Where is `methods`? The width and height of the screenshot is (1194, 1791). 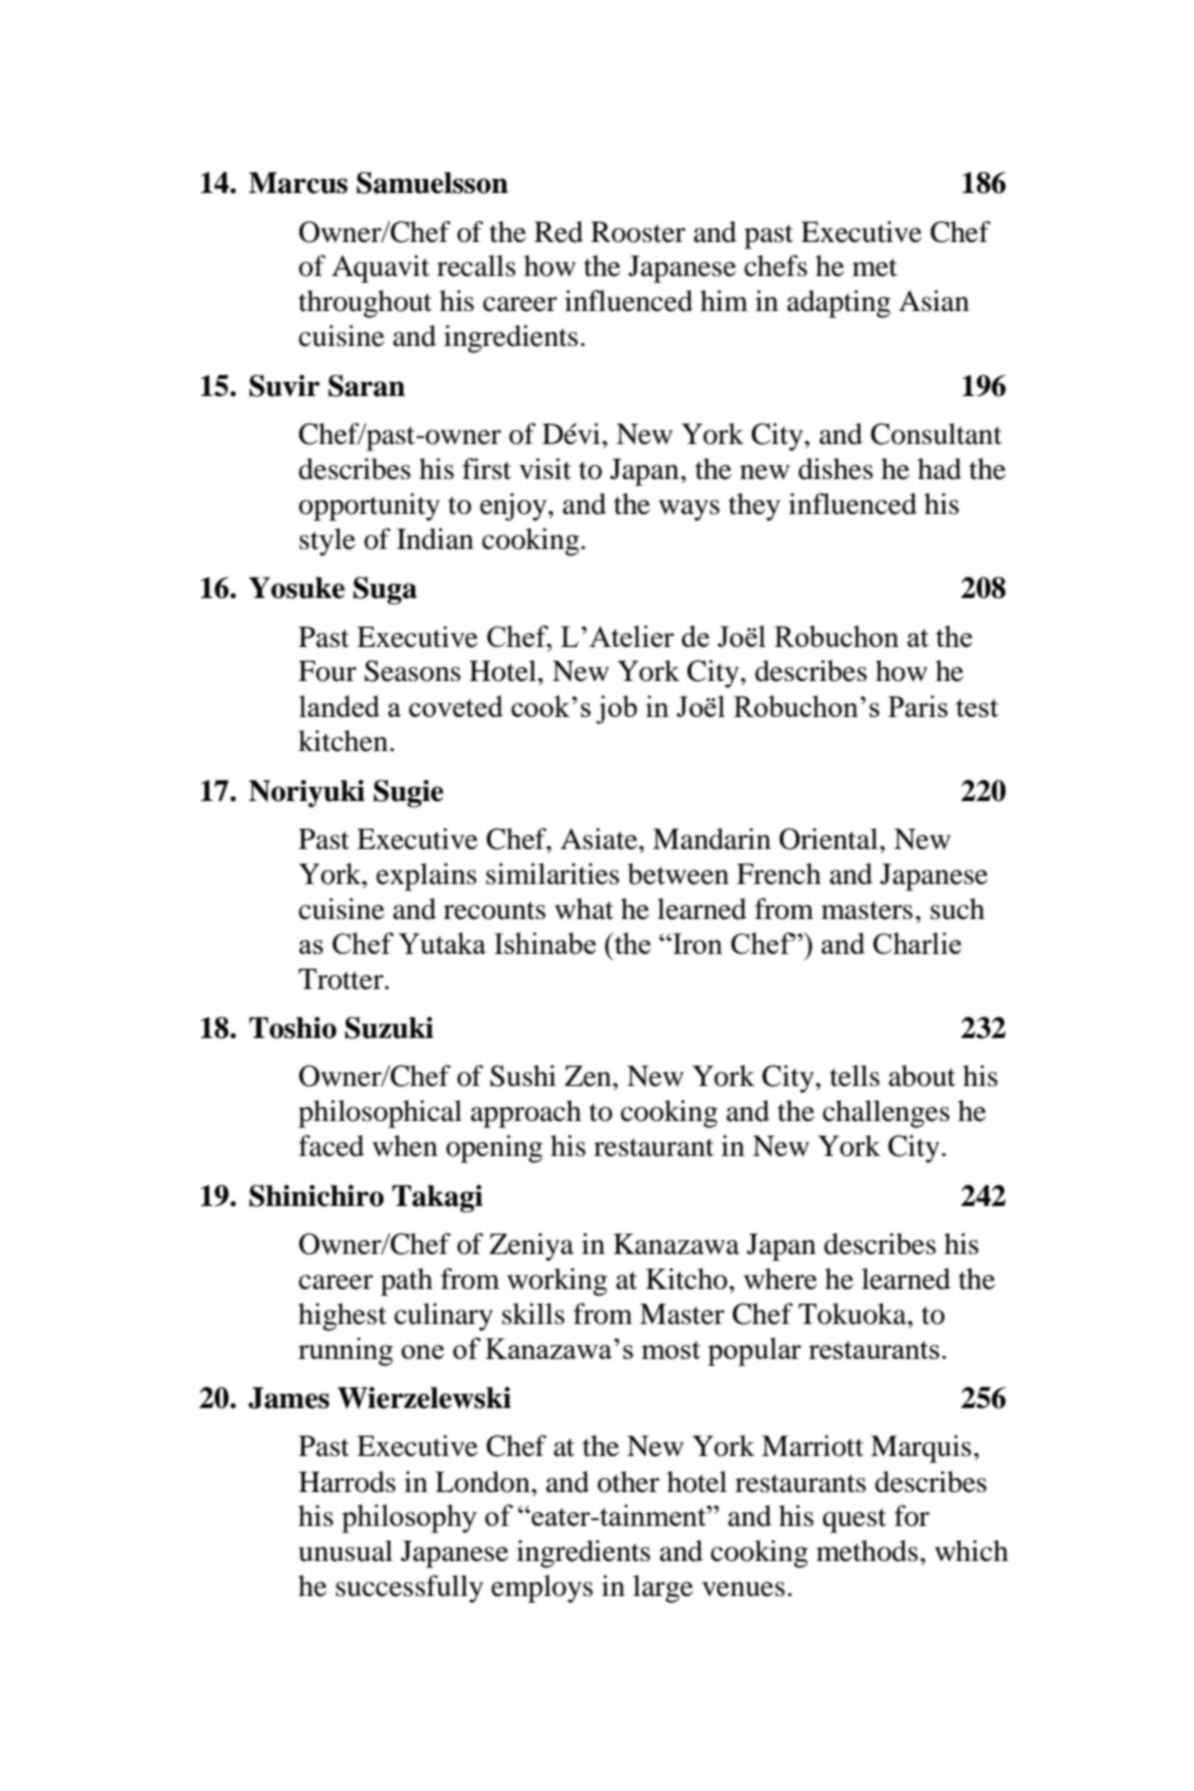 methods is located at coordinates (867, 1551).
